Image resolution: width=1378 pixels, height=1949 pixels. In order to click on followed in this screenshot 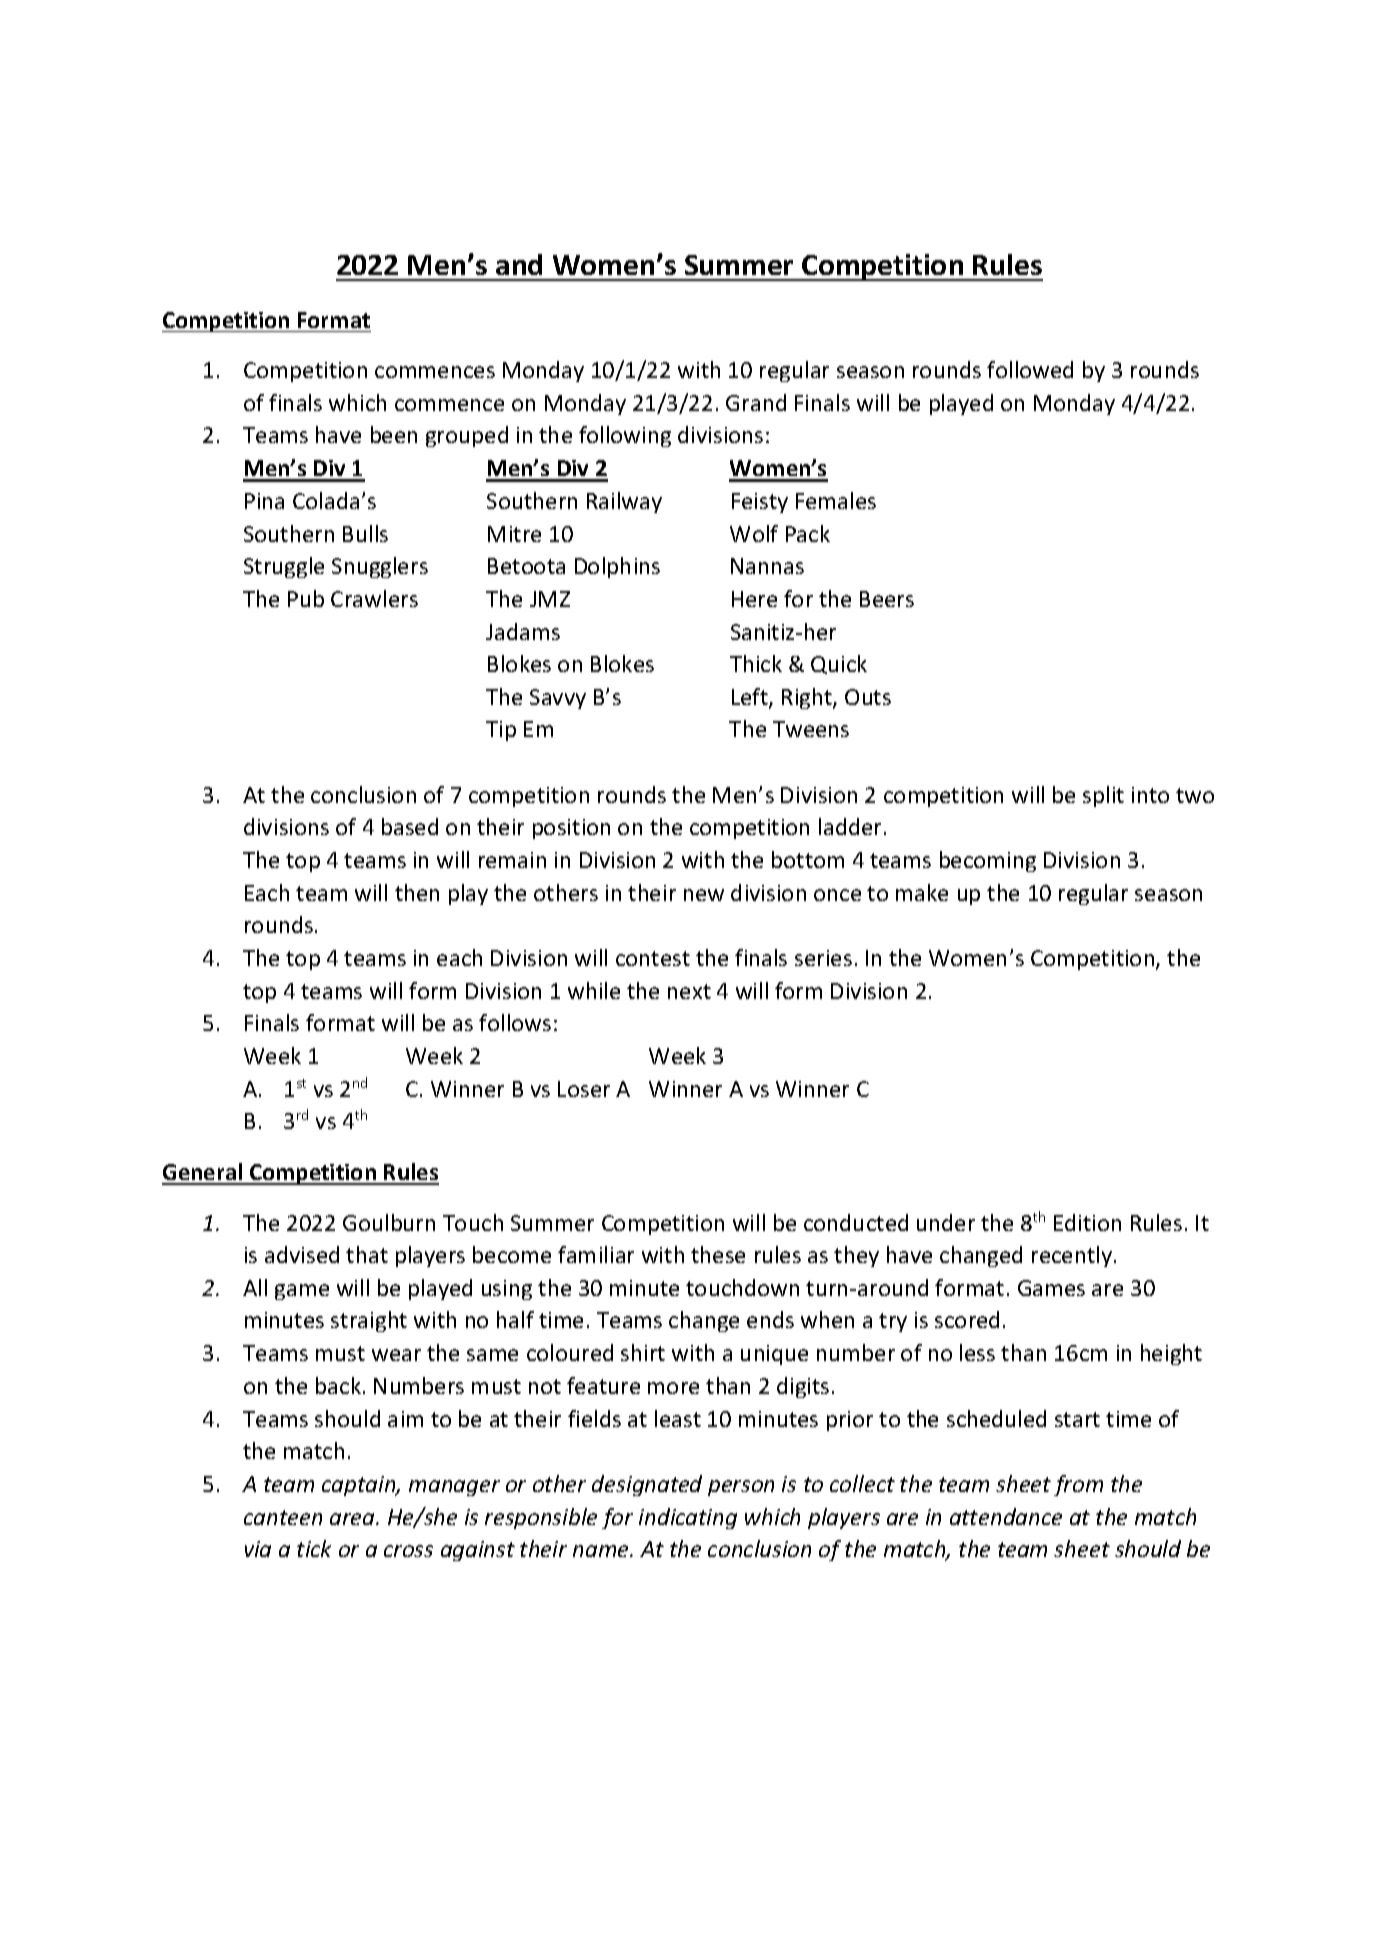, I will do `click(1030, 369)`.
